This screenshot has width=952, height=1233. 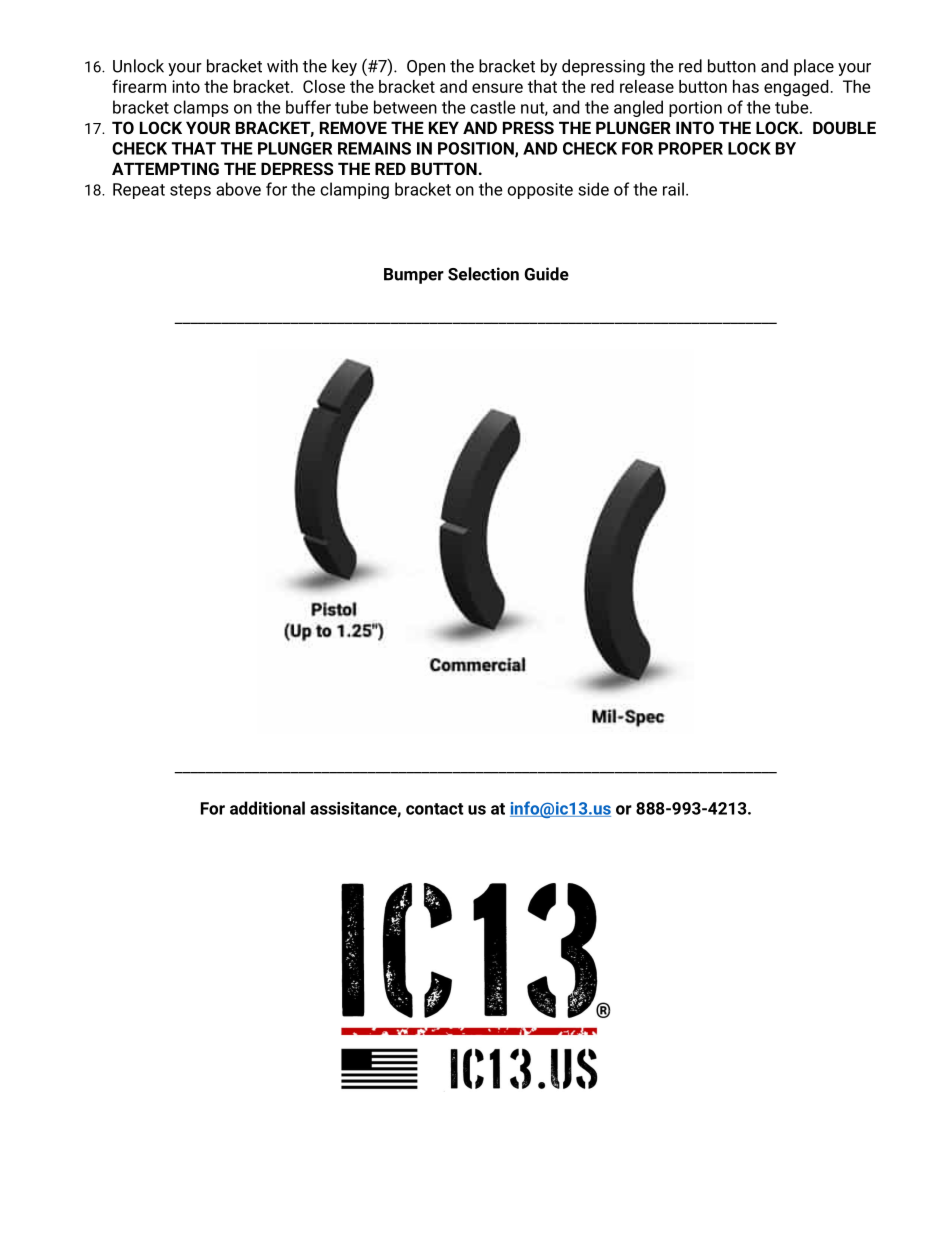 I want to click on Guide, so click(x=546, y=274).
